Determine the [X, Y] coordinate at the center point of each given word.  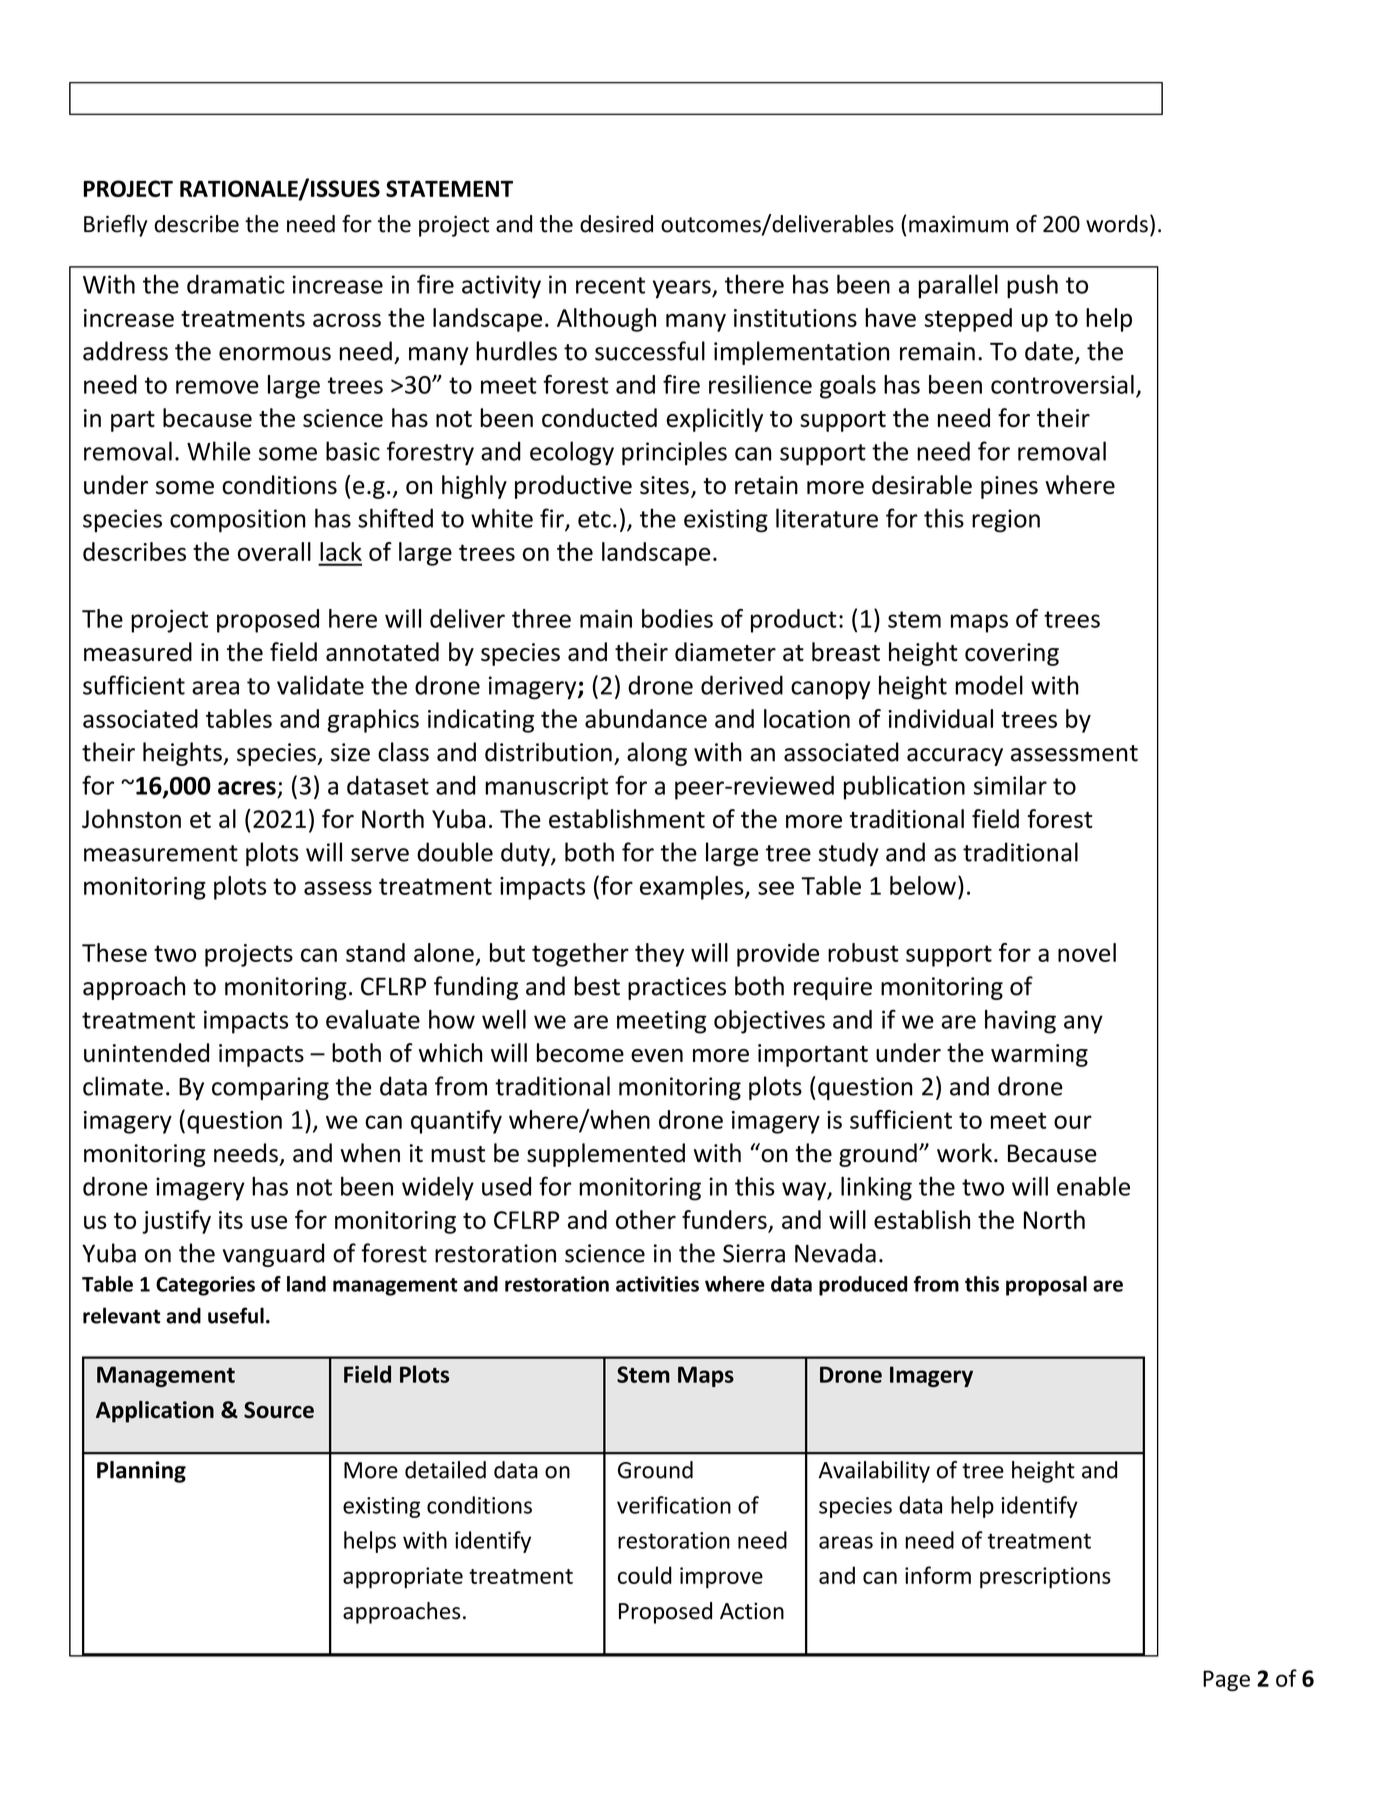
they [659, 955]
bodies [677, 618]
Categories [205, 1286]
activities [657, 1284]
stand [375, 952]
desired [616, 224]
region [1006, 521]
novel [1087, 952]
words [1117, 224]
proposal [1046, 1286]
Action [752, 1611]
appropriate [403, 1578]
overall [274, 551]
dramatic [236, 284]
